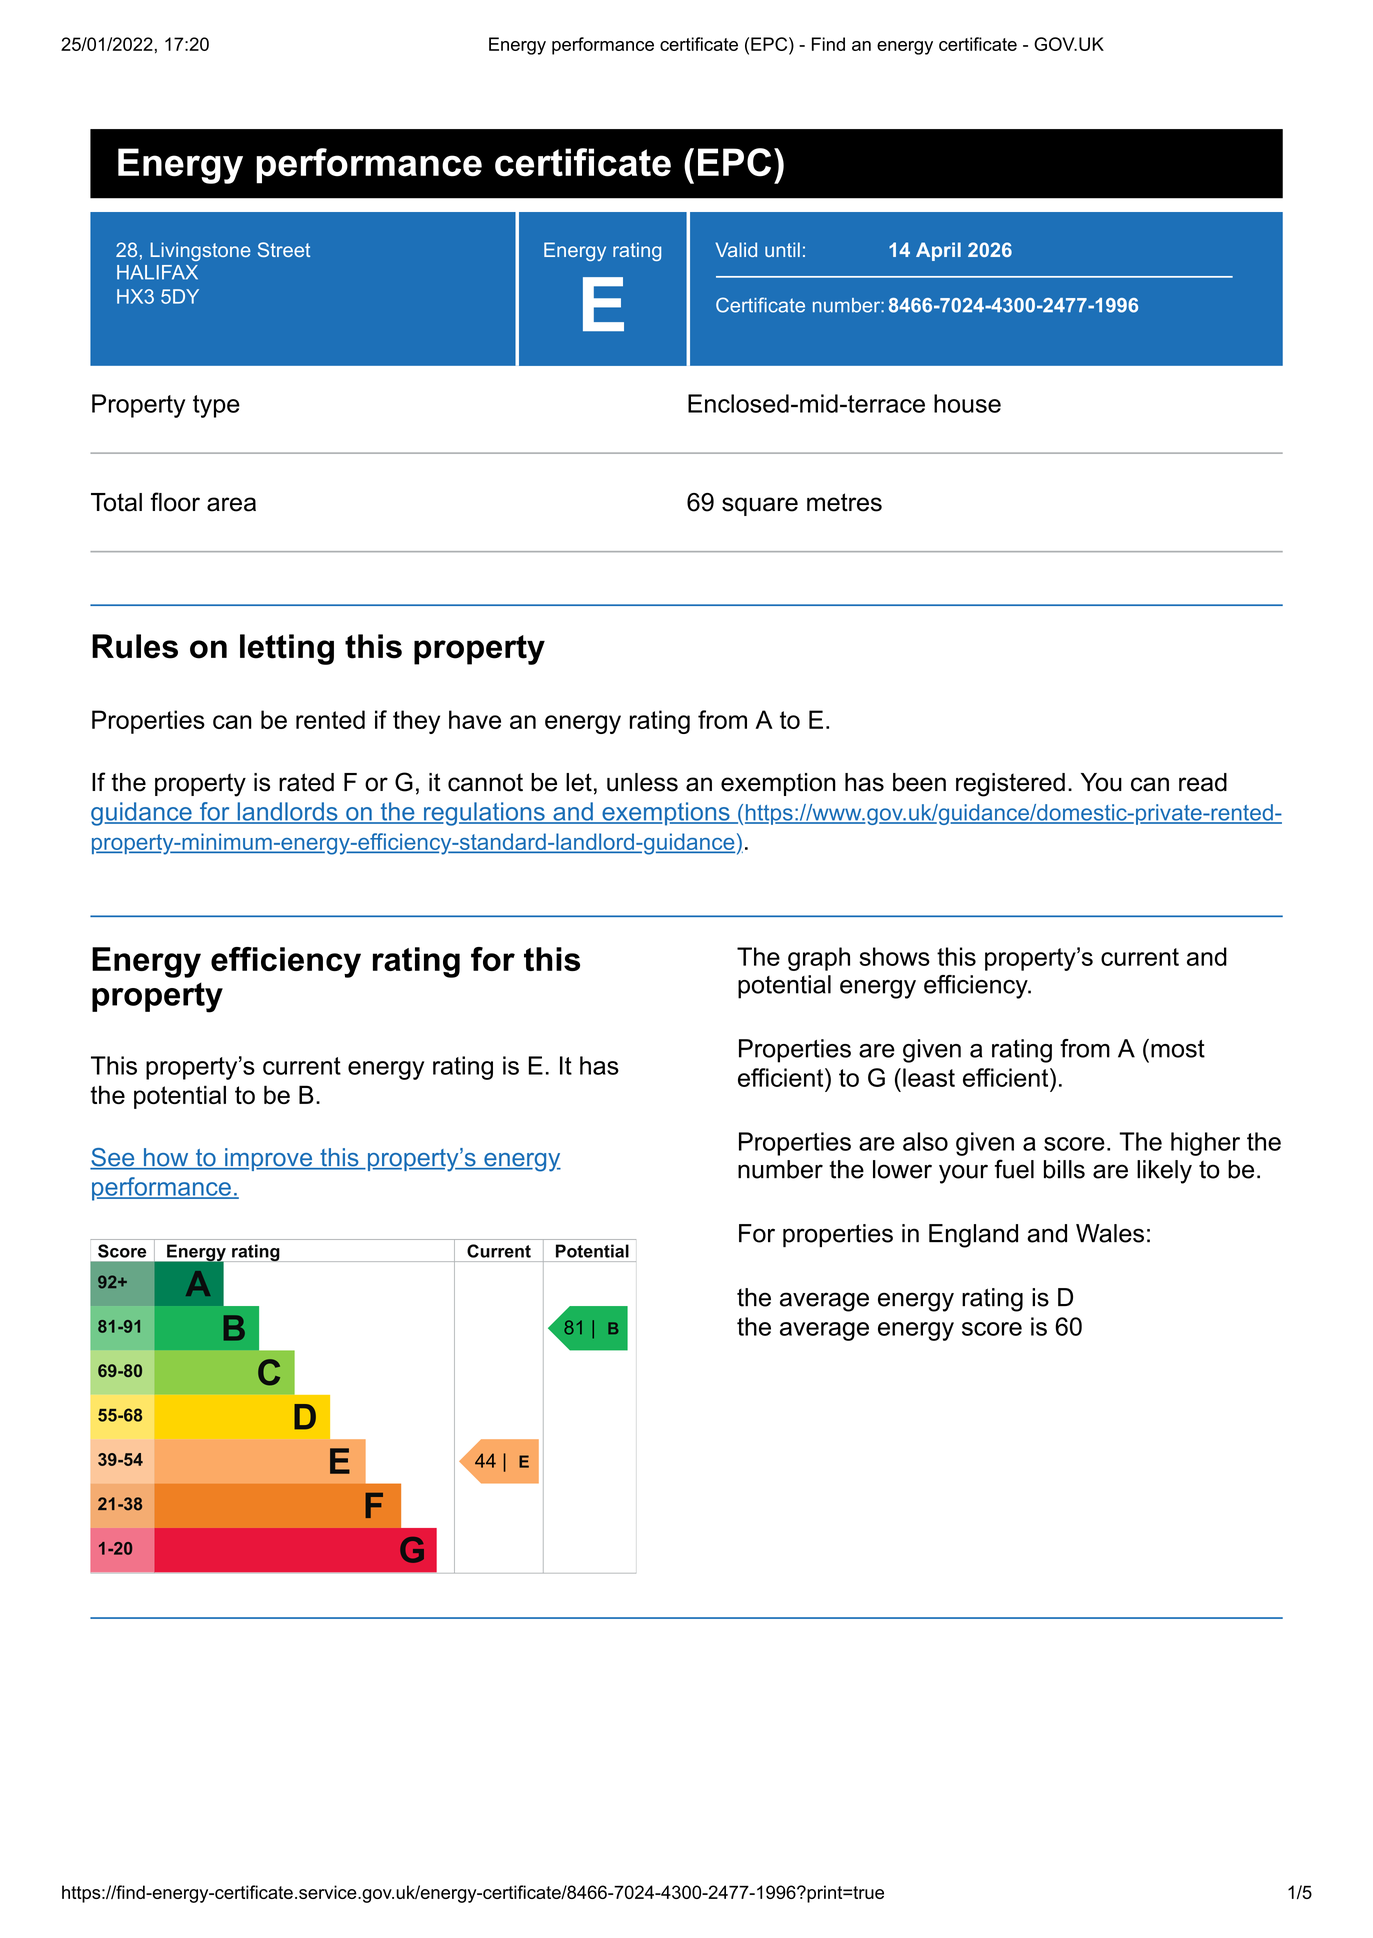  Describe the element at coordinates (736, 249) in the screenshot. I see `Valid` at that location.
